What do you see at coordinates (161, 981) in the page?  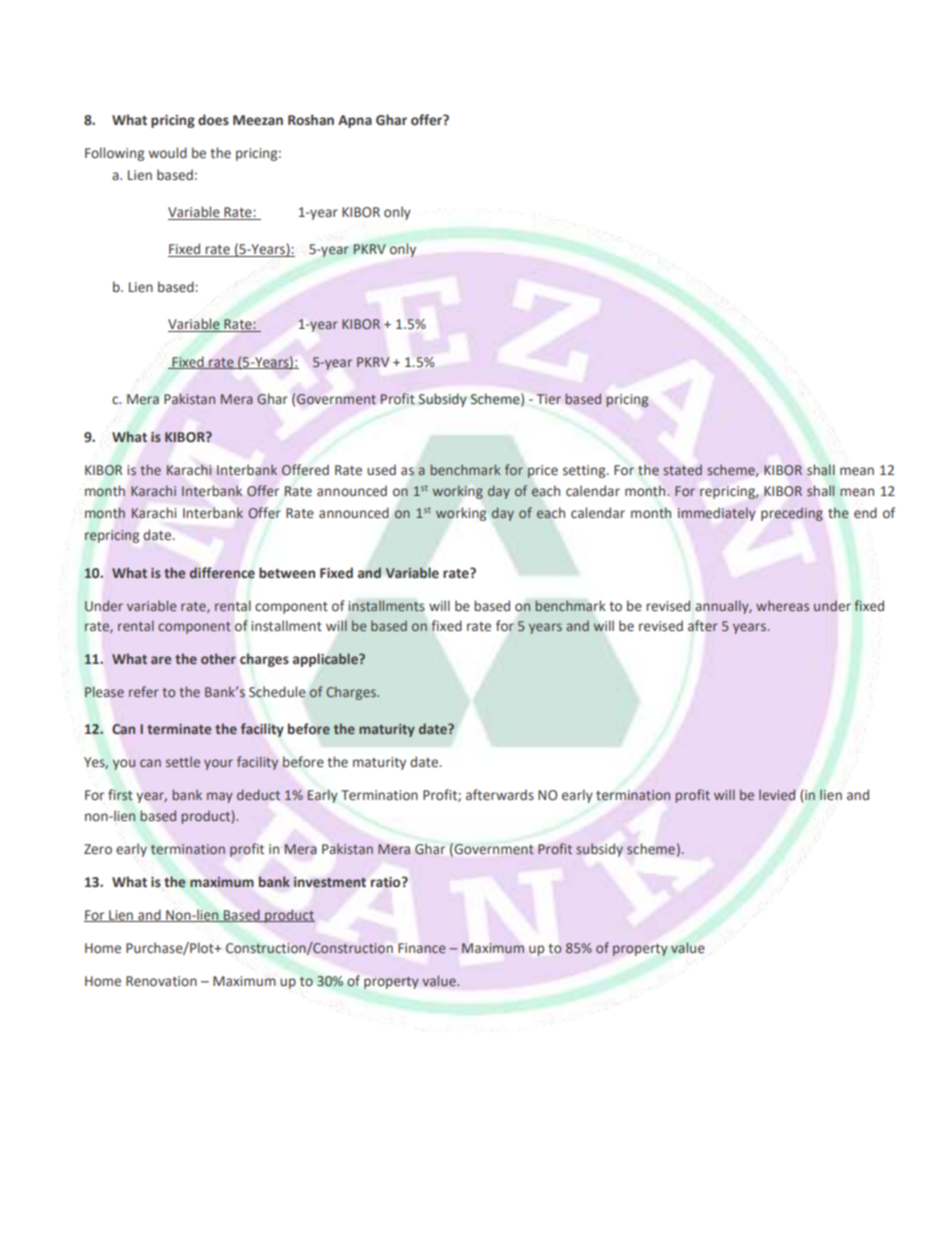 I see `Renovation` at bounding box center [161, 981].
